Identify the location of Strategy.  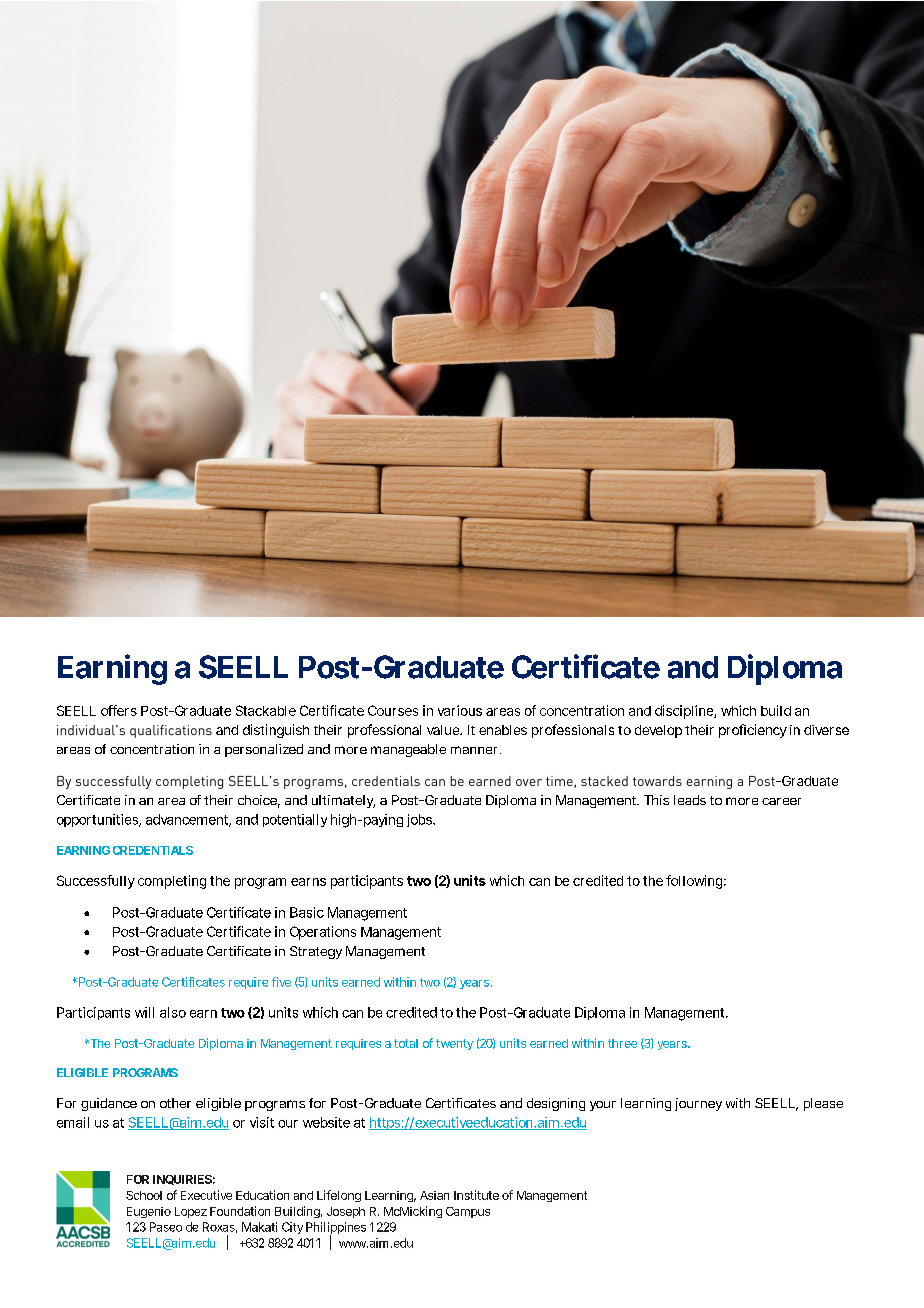
(316, 952).
